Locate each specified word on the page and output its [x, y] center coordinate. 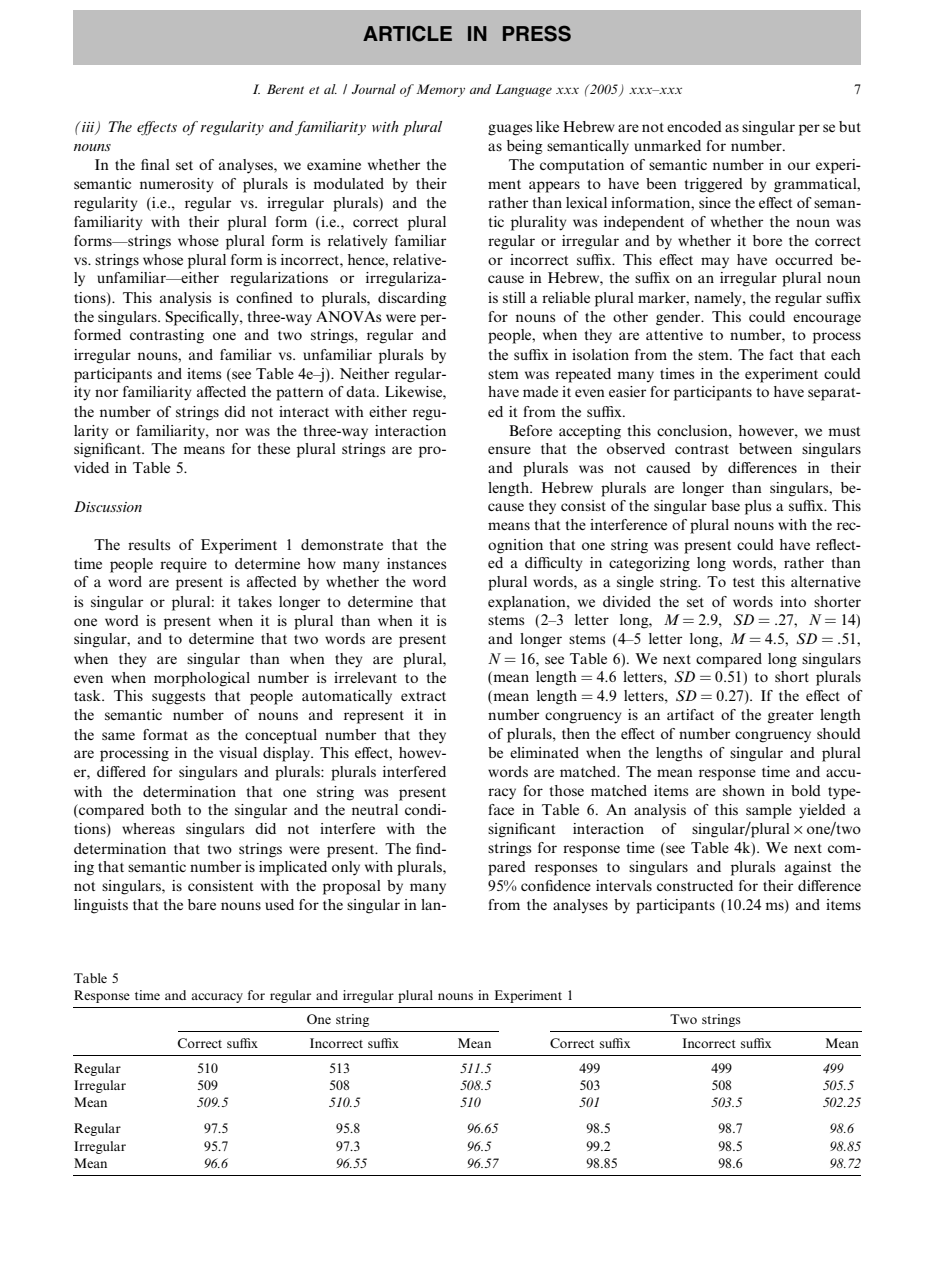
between [765, 448]
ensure [509, 450]
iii [88, 127]
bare [202, 904]
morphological [202, 679]
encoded [694, 126]
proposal [352, 887]
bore [767, 240]
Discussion [108, 506]
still [514, 297]
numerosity [177, 185]
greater [791, 717]
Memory [440, 90]
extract [423, 696]
